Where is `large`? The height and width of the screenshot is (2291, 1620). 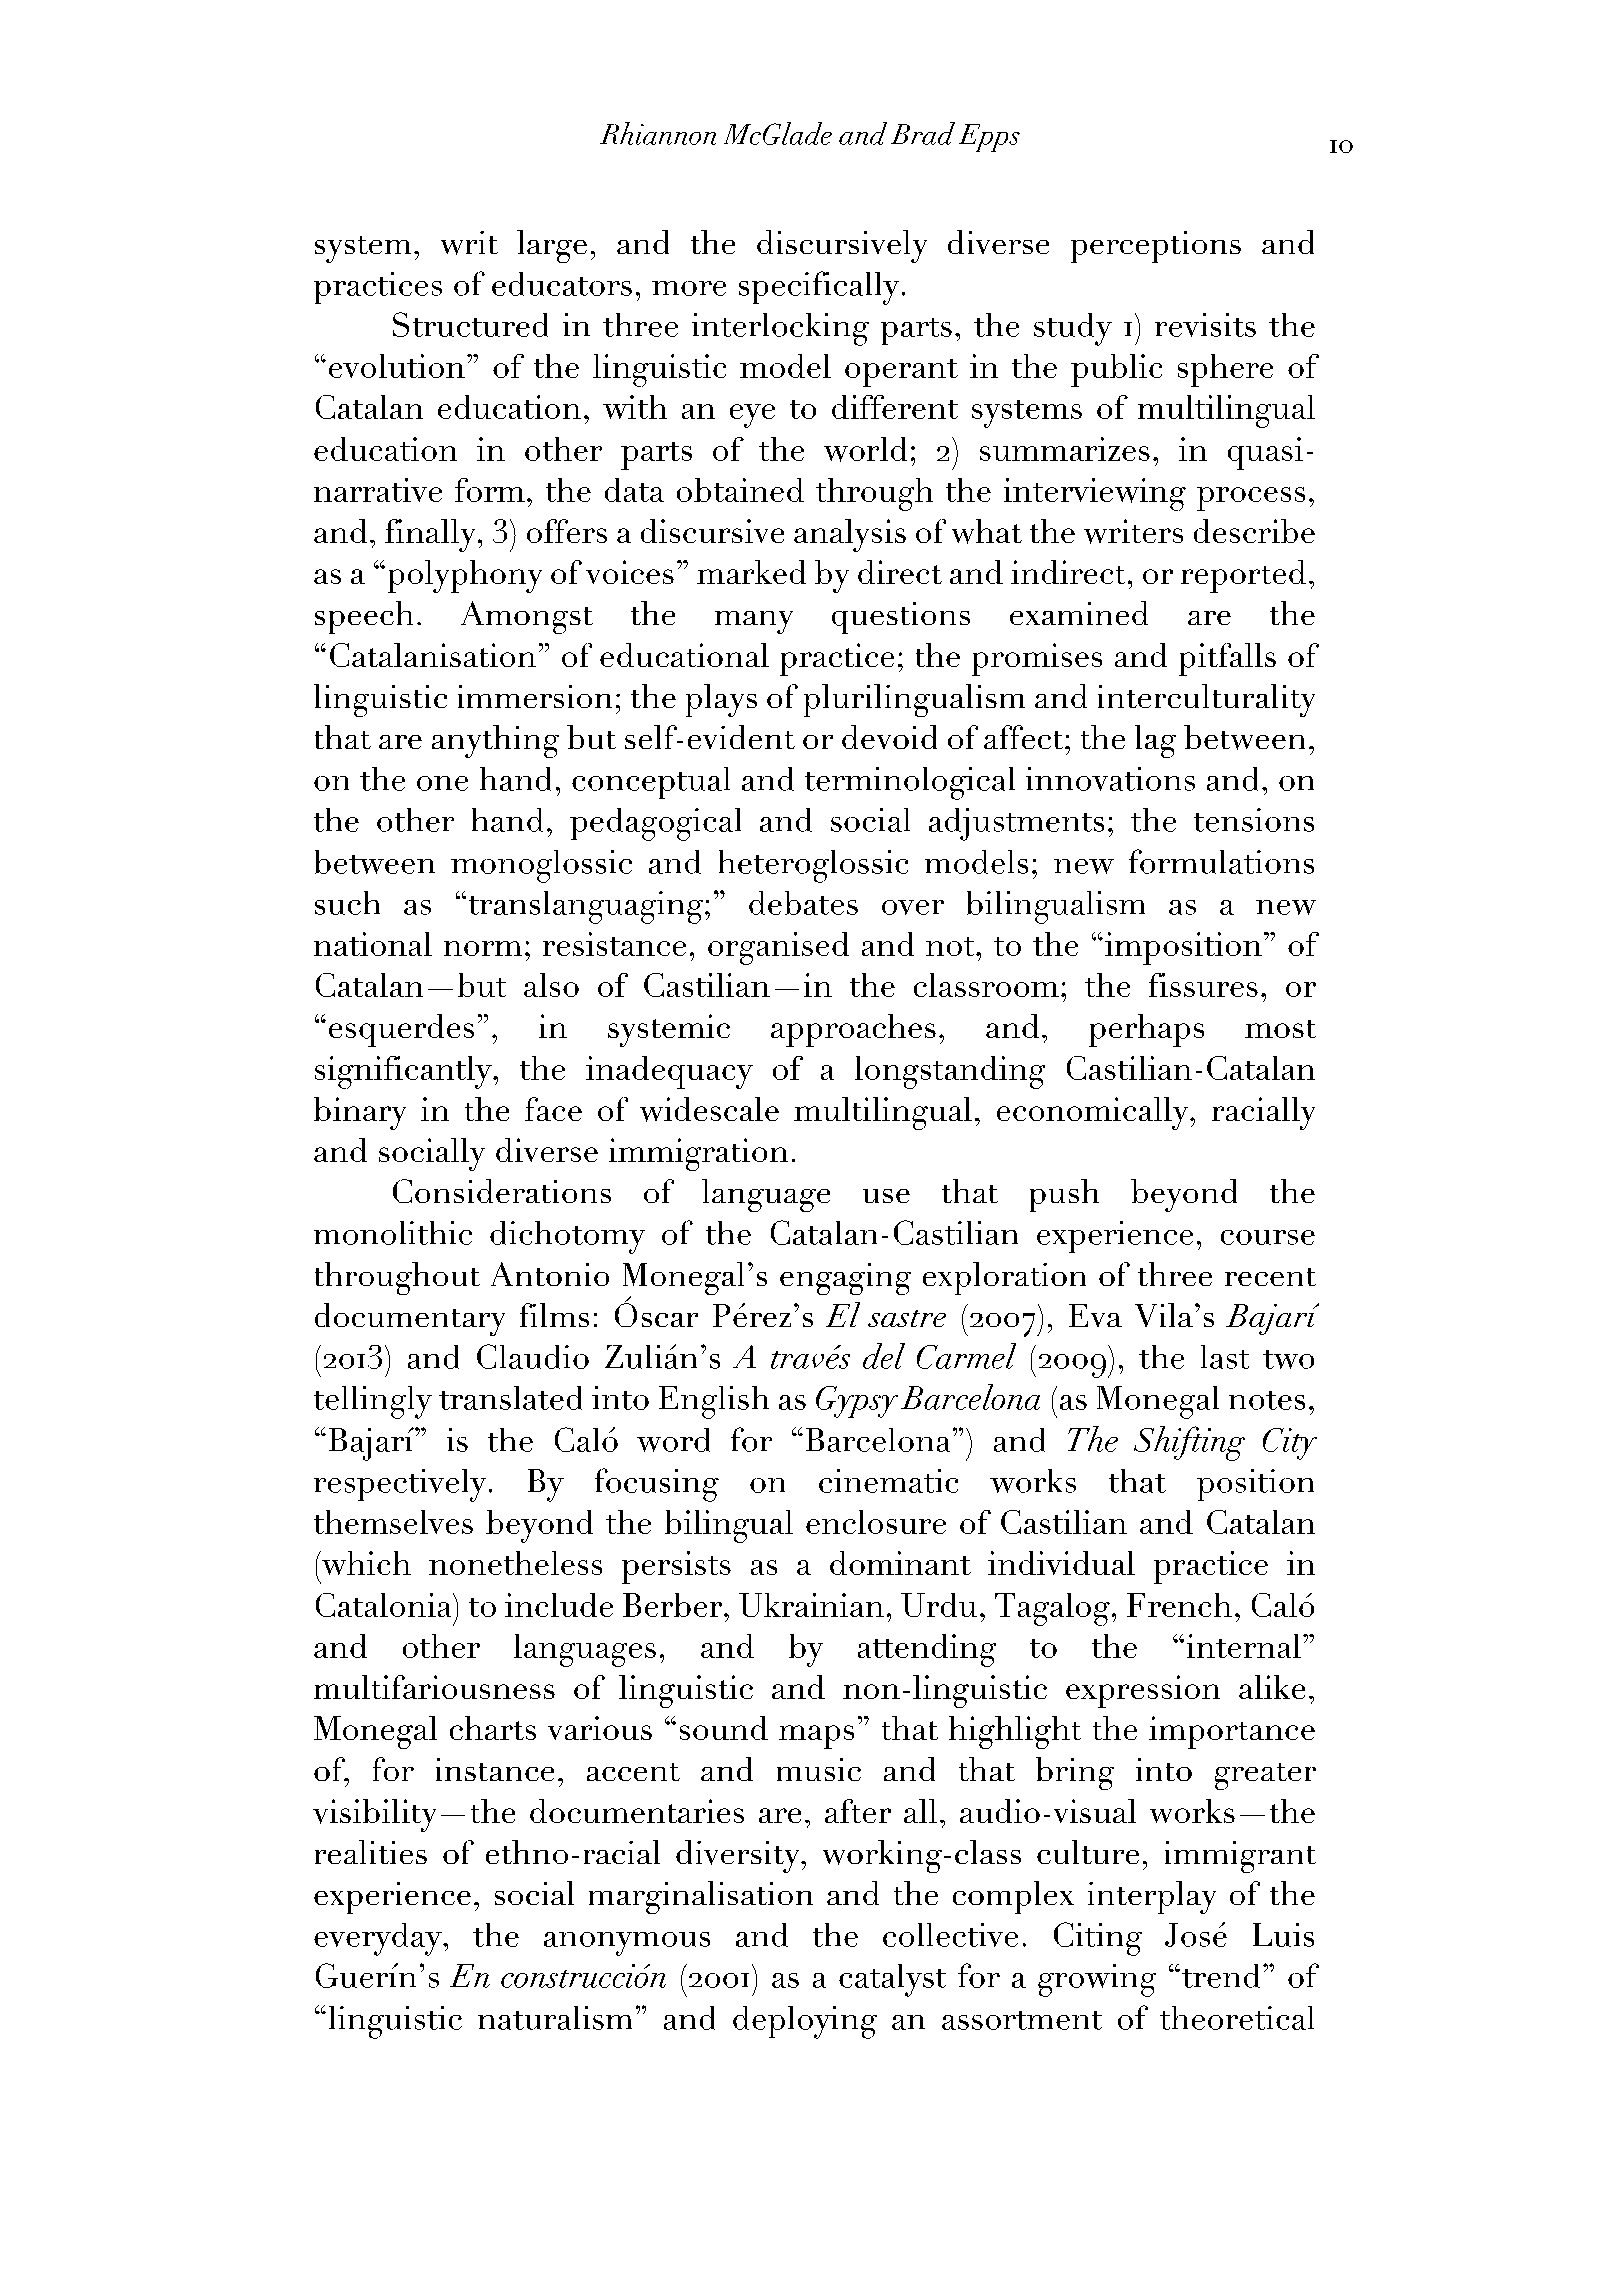 large is located at coordinates (552, 246).
